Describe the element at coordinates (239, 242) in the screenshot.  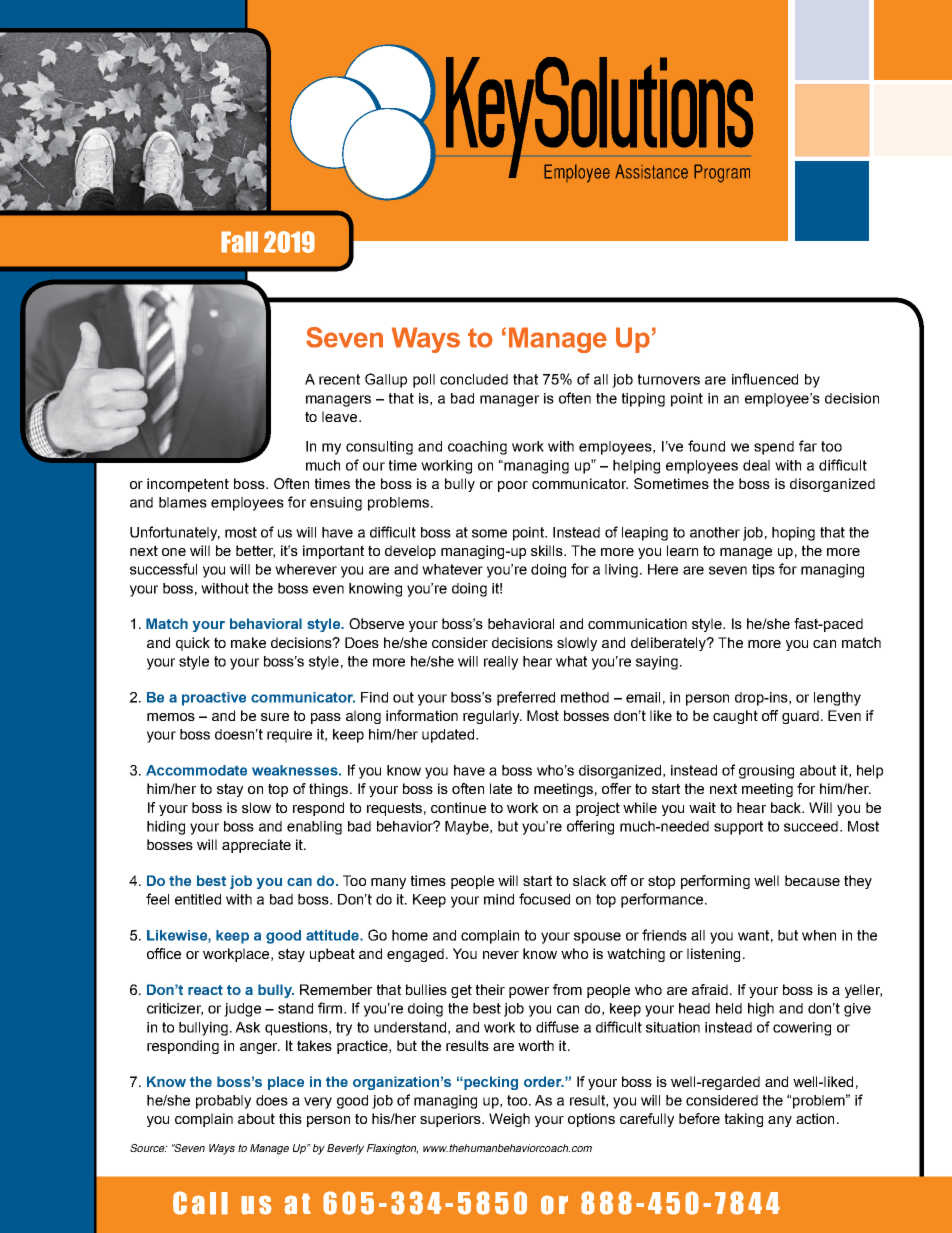
I see `Fall` at that location.
